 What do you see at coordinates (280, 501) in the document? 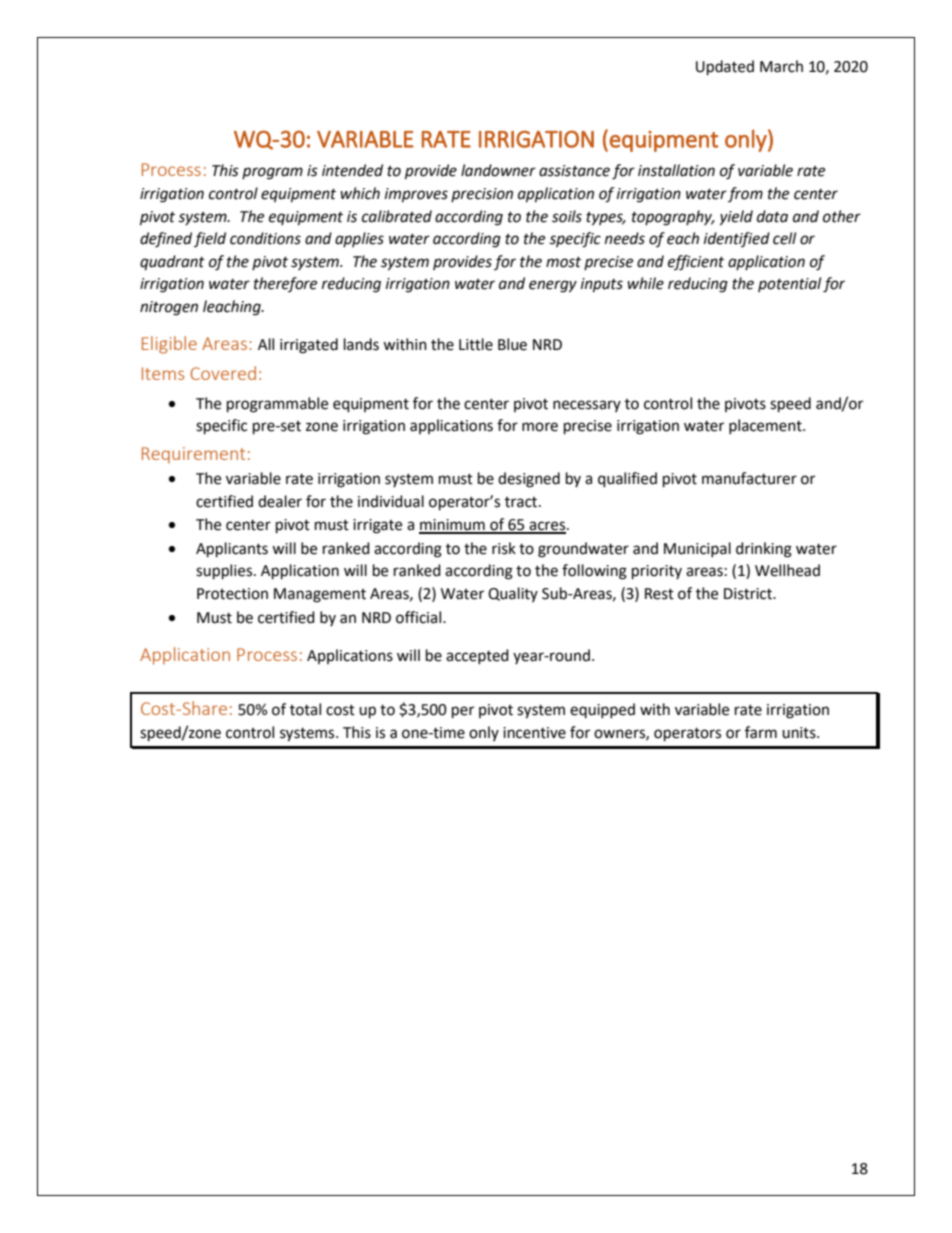
I see `dealer` at bounding box center [280, 501].
